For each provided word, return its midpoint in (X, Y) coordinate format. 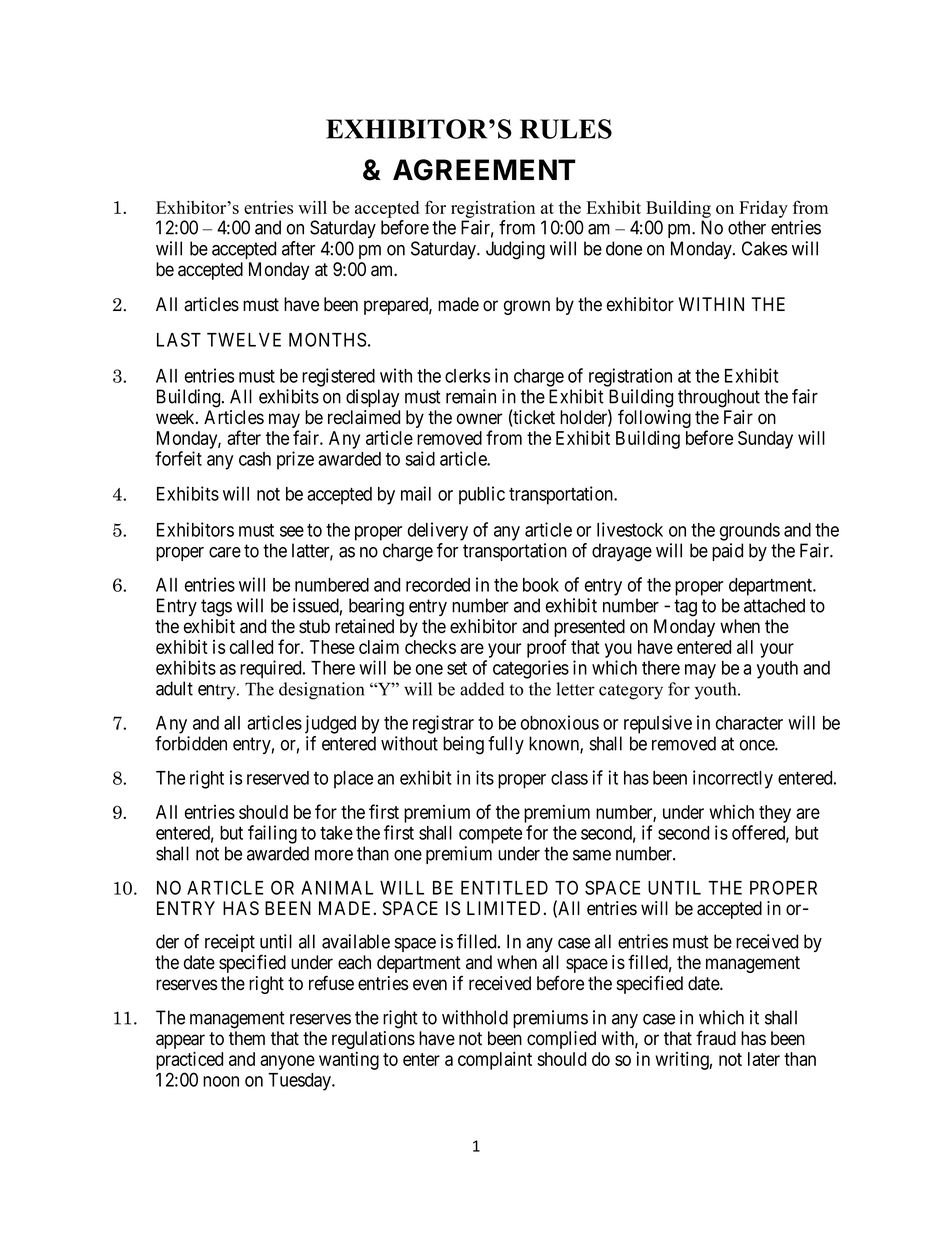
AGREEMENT (484, 170)
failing (272, 834)
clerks (467, 376)
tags (216, 608)
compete (490, 835)
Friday (763, 209)
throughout (719, 398)
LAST (179, 339)
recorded (438, 585)
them (247, 1038)
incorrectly (733, 779)
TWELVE (244, 340)
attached (774, 605)
